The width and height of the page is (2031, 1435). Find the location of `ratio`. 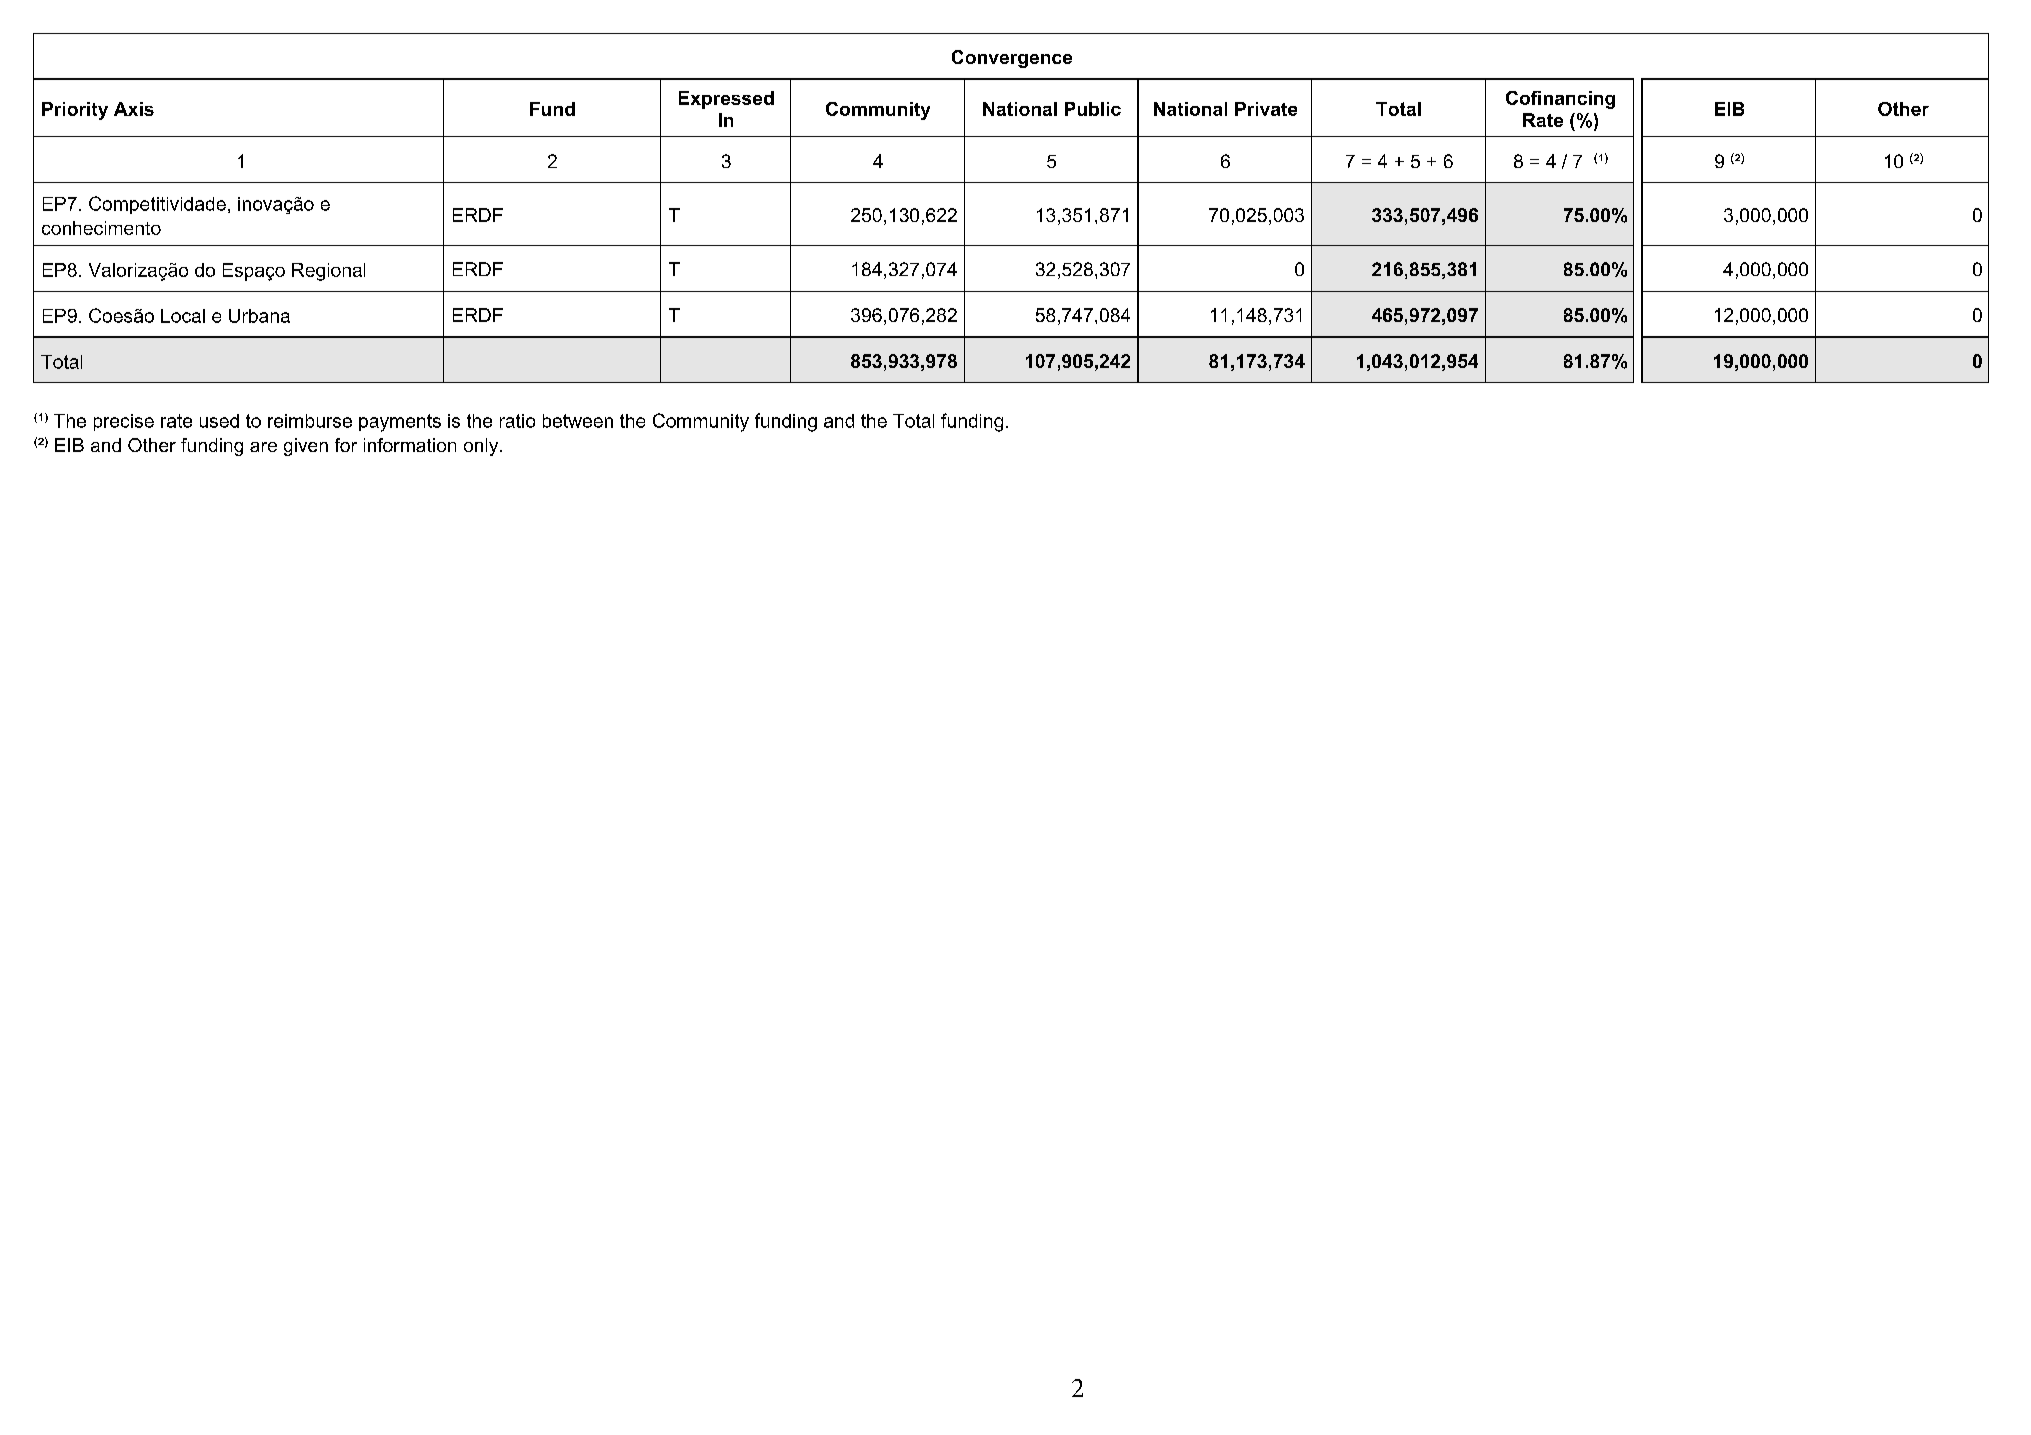

ratio is located at coordinates (517, 421).
